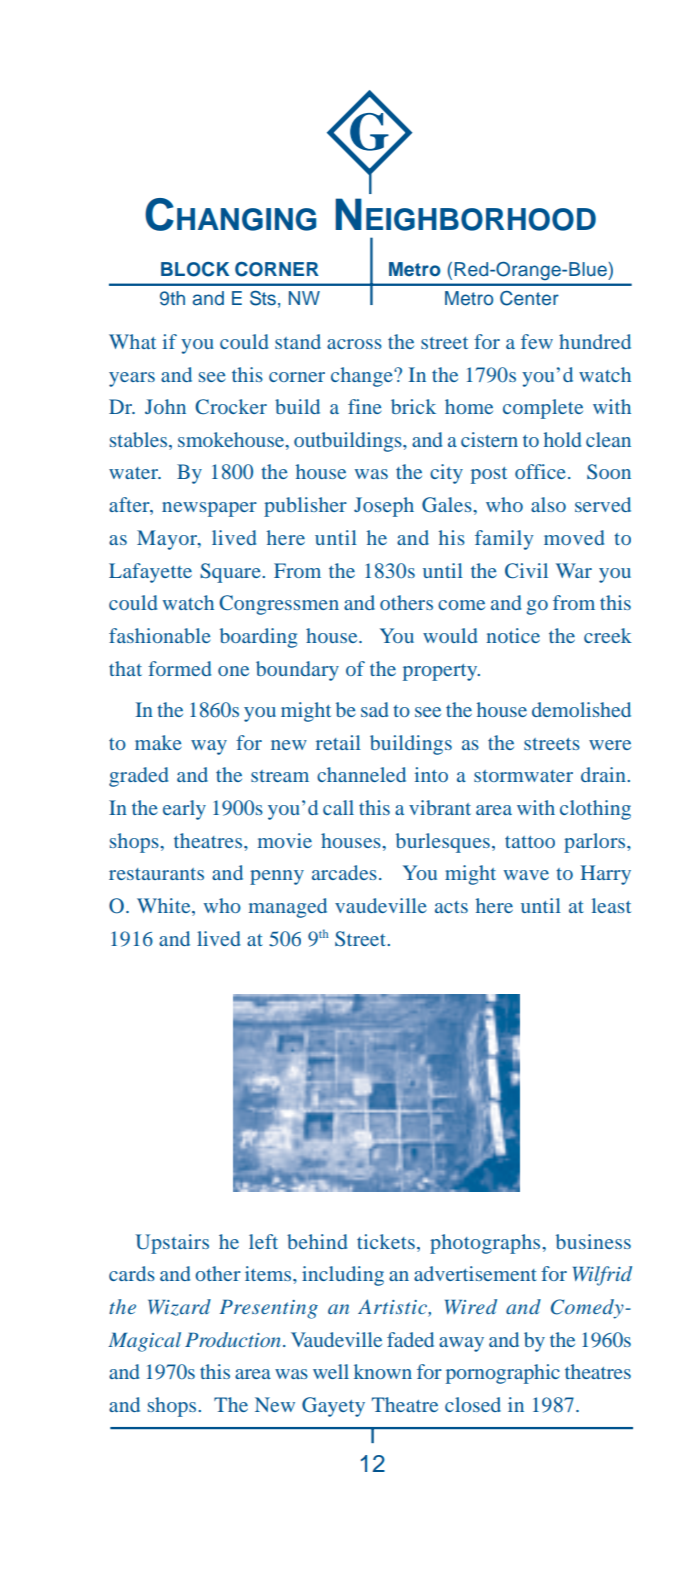 The height and width of the image is (1569, 697). What do you see at coordinates (150, 573) in the image?
I see `Lafayette` at bounding box center [150, 573].
